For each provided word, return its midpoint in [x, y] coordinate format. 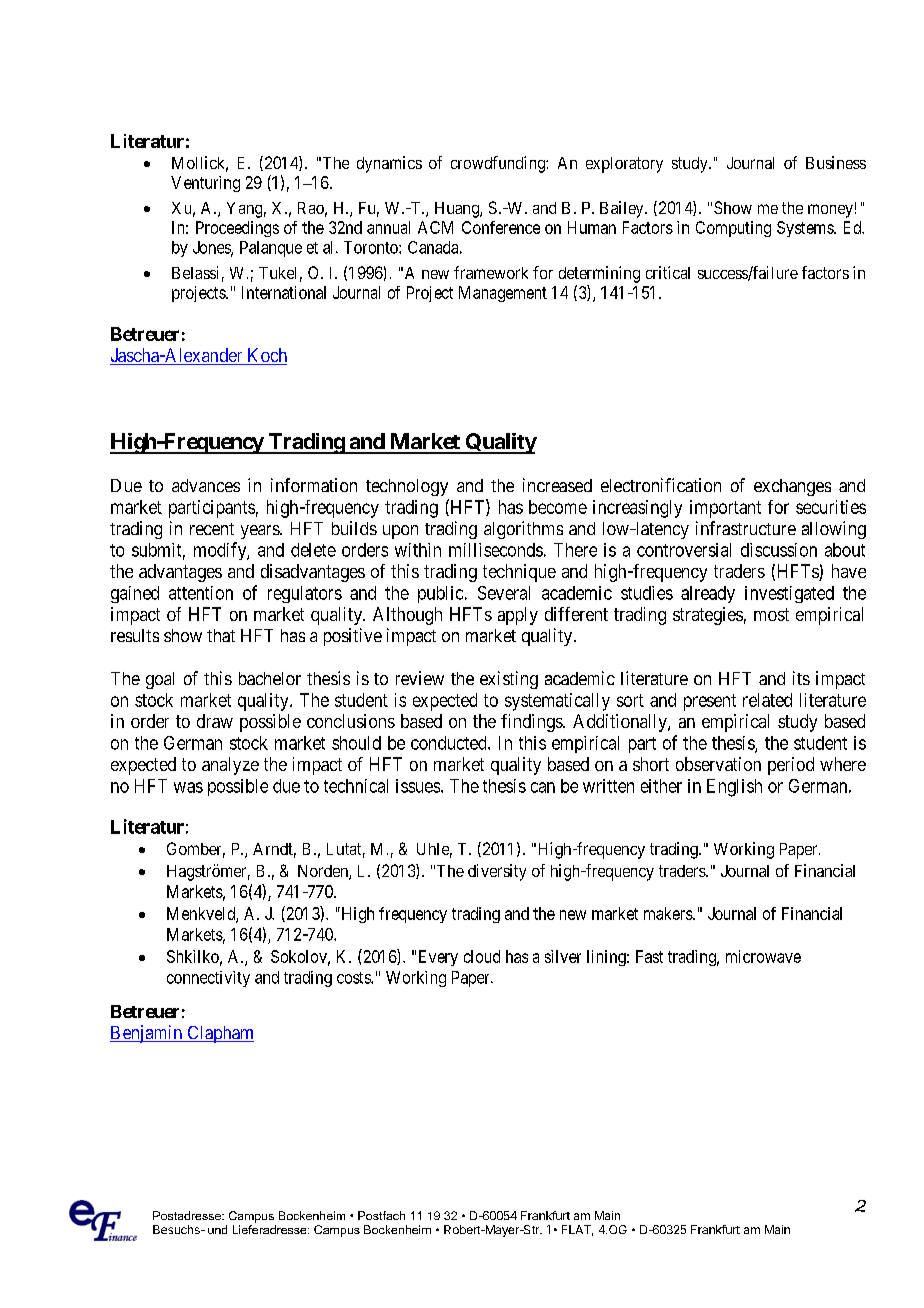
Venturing [205, 184]
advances [206, 485]
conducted [450, 743]
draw [215, 721]
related [767, 700]
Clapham [219, 1034]
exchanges [792, 487]
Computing [733, 229]
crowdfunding [499, 164]
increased [557, 485]
